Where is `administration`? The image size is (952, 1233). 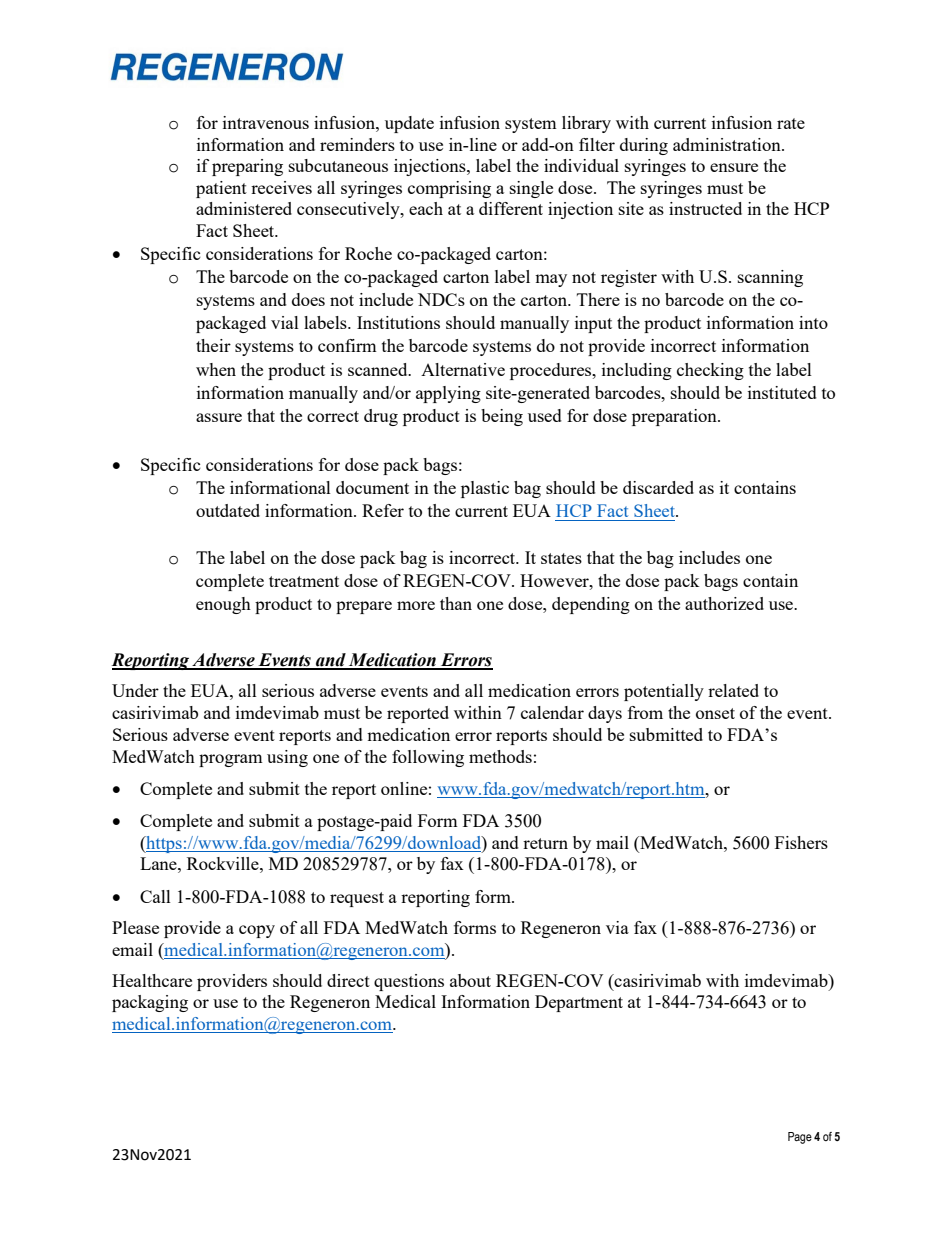
administration is located at coordinates (728, 144).
